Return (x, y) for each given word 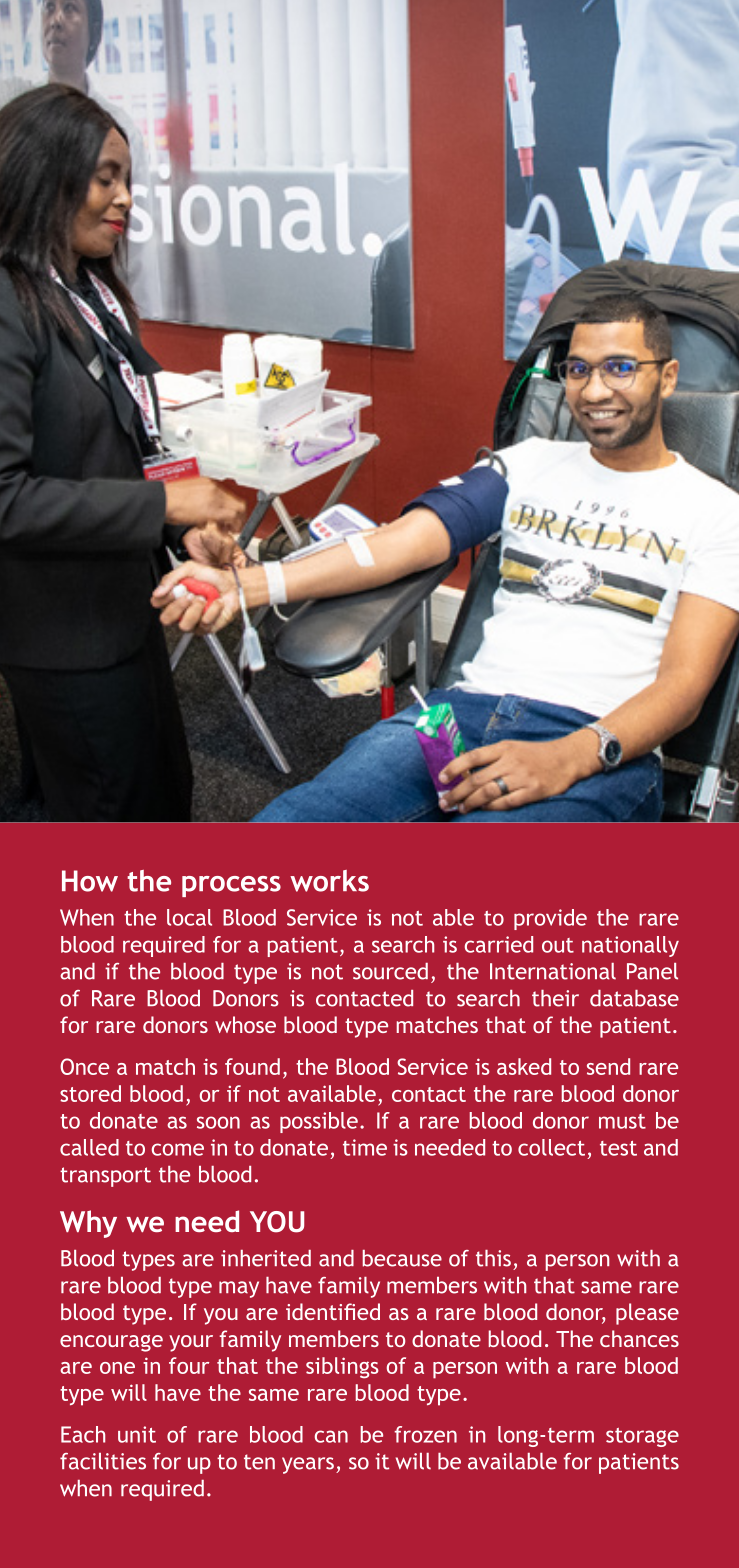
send (608, 1066)
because (402, 1258)
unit (137, 1434)
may (239, 1289)
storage (642, 1437)
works (329, 881)
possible (319, 1122)
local (189, 917)
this (493, 1258)
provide (550, 919)
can (331, 1436)
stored (90, 1093)
